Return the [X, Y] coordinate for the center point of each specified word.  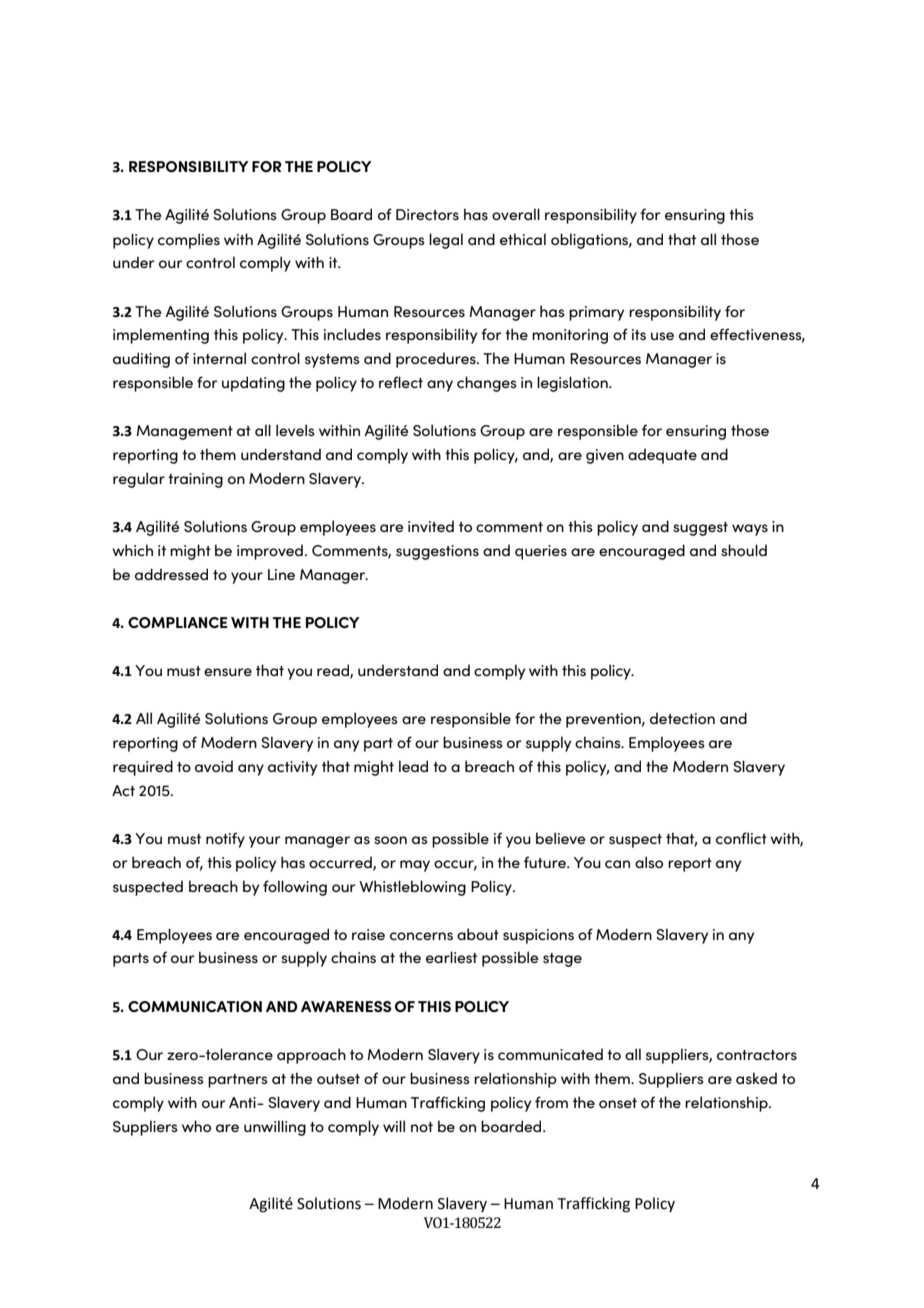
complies [189, 241]
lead [413, 766]
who [196, 1126]
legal [446, 241]
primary [596, 313]
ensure [228, 672]
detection [682, 718]
